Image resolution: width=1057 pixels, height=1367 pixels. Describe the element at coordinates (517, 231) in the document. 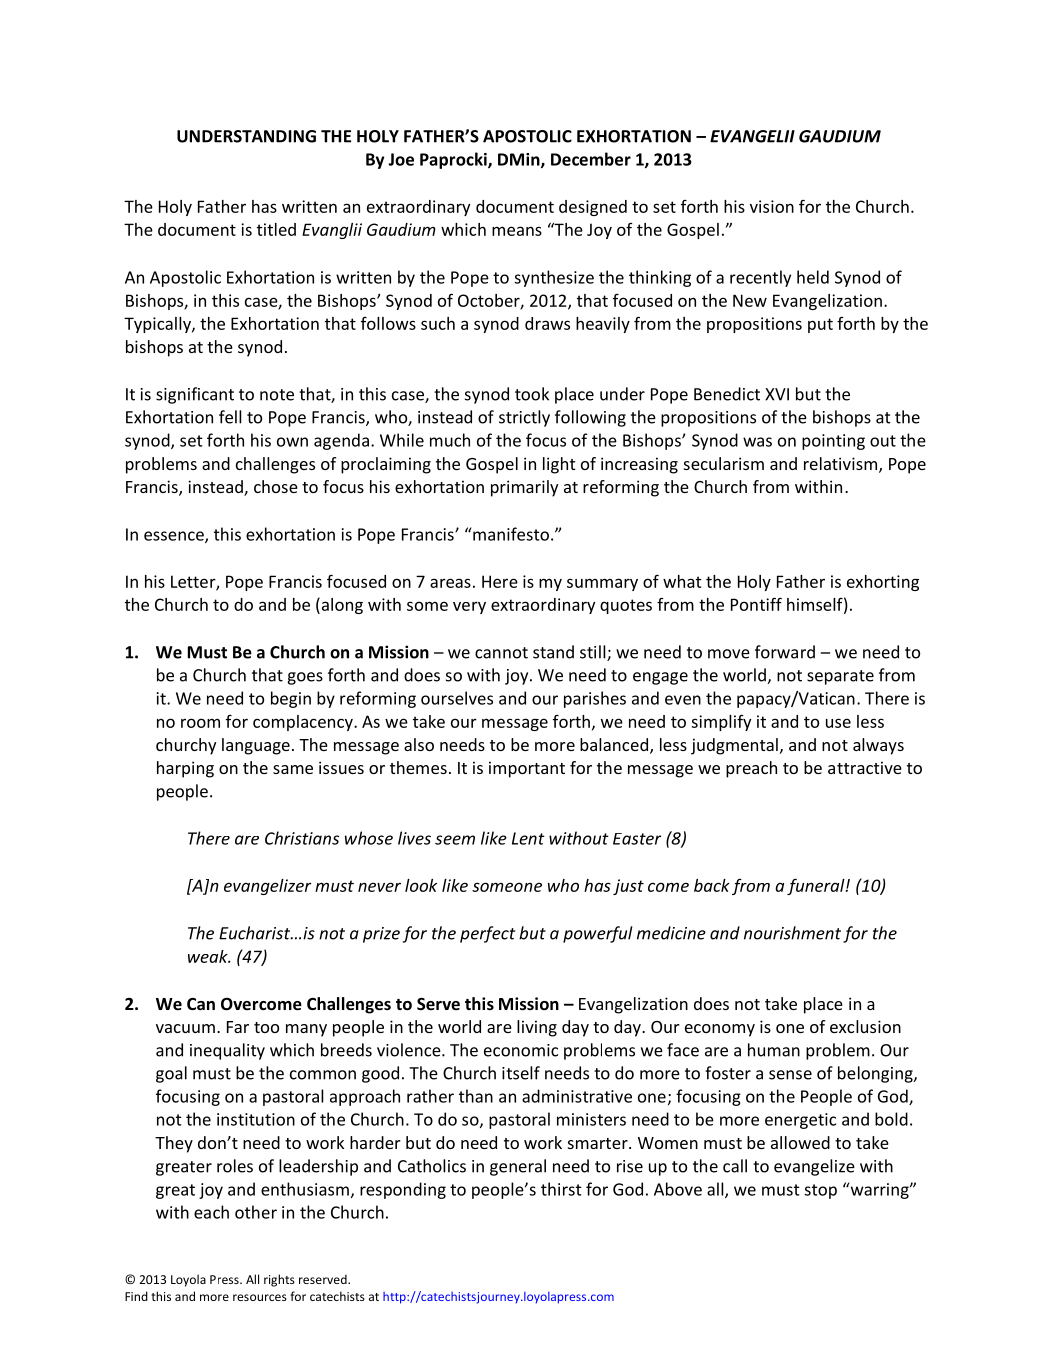

I see `means` at that location.
